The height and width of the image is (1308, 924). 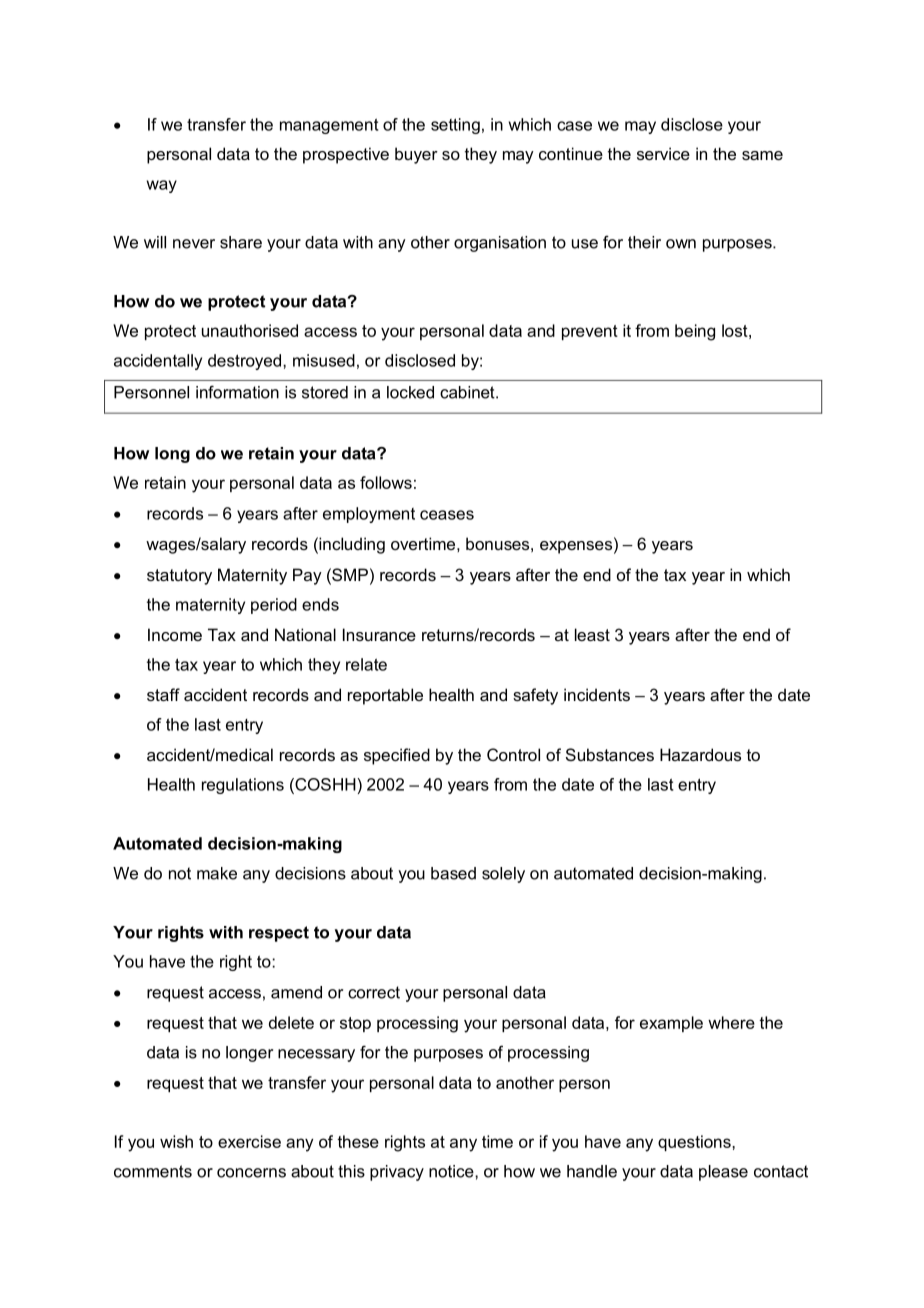 What do you see at coordinates (695, 332) in the image?
I see `being` at bounding box center [695, 332].
